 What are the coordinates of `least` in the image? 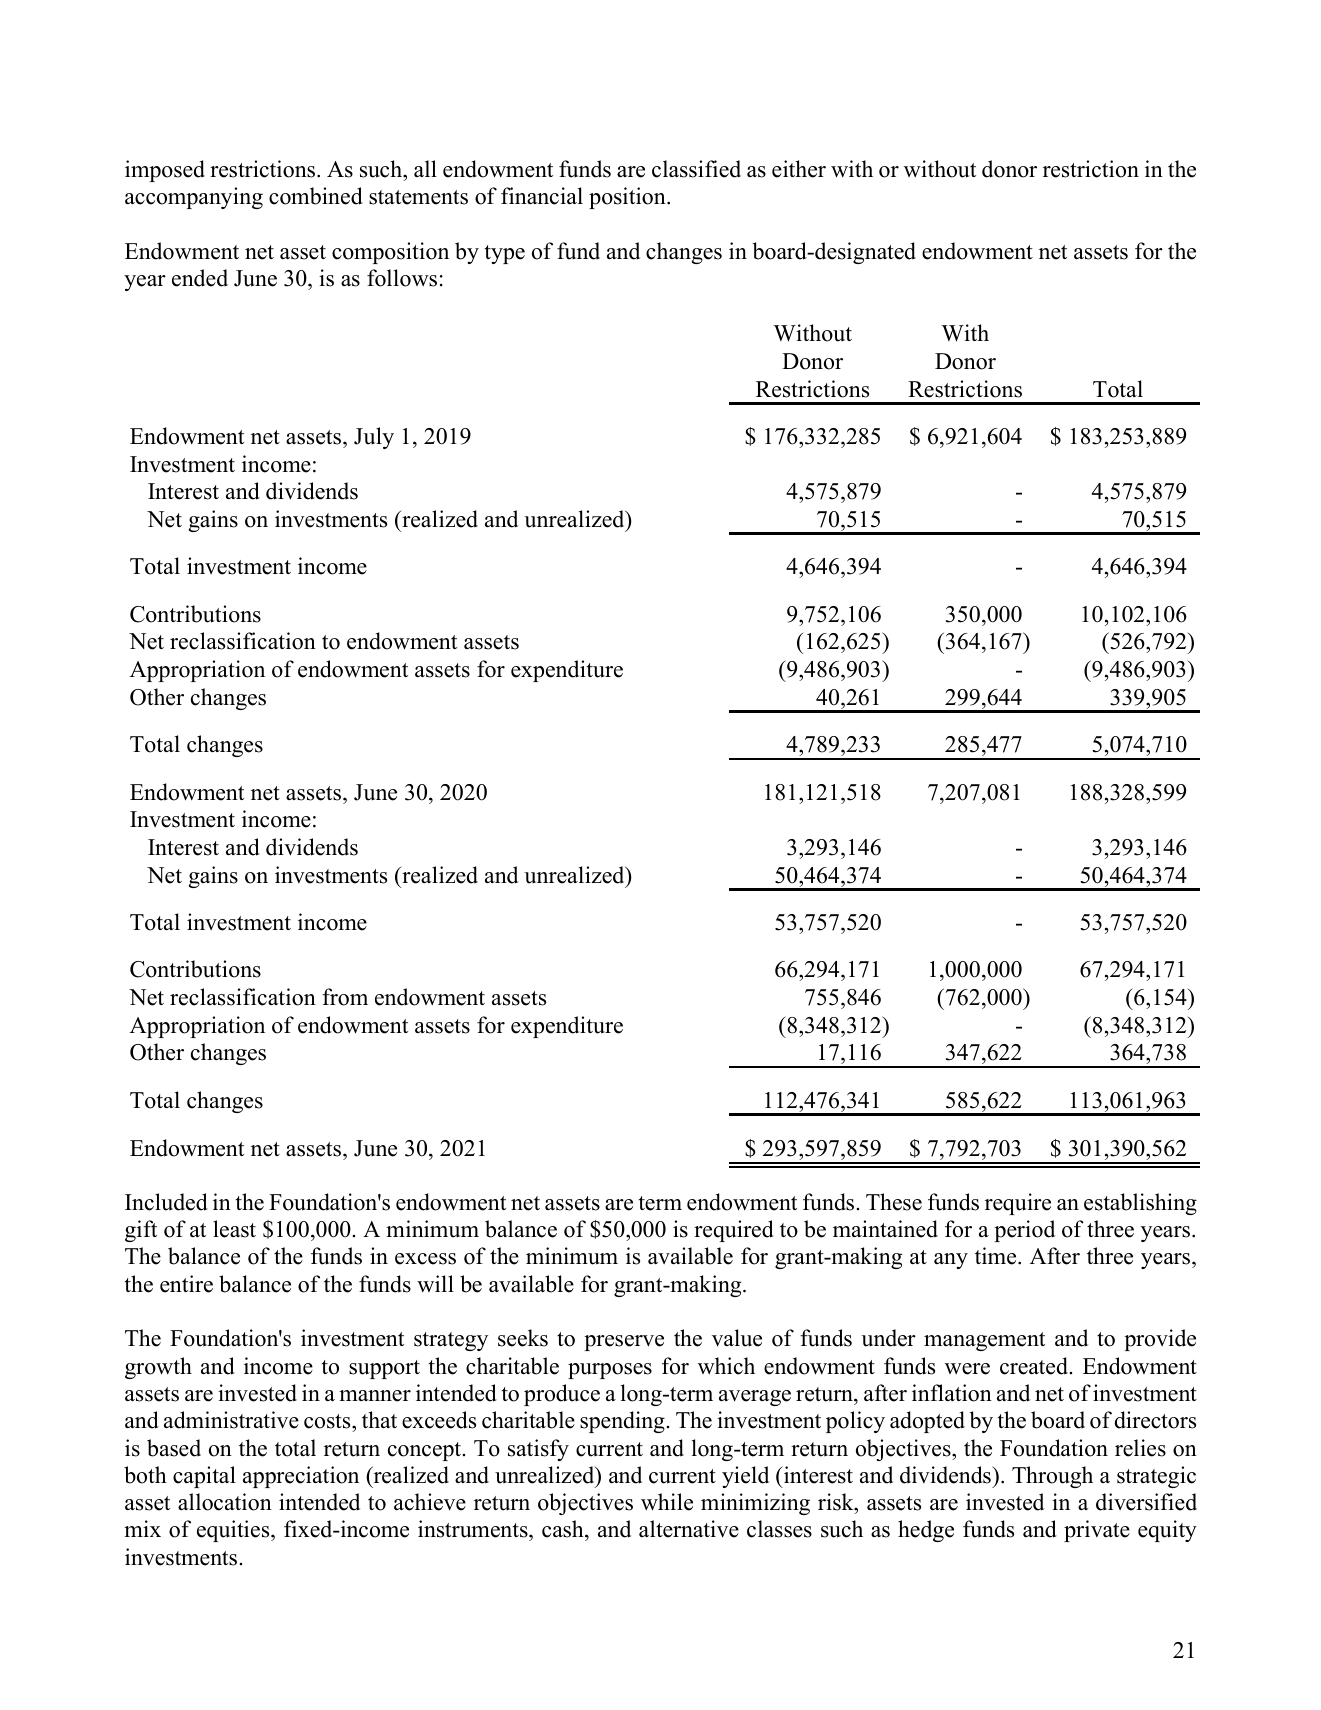 It's located at (234, 1229).
